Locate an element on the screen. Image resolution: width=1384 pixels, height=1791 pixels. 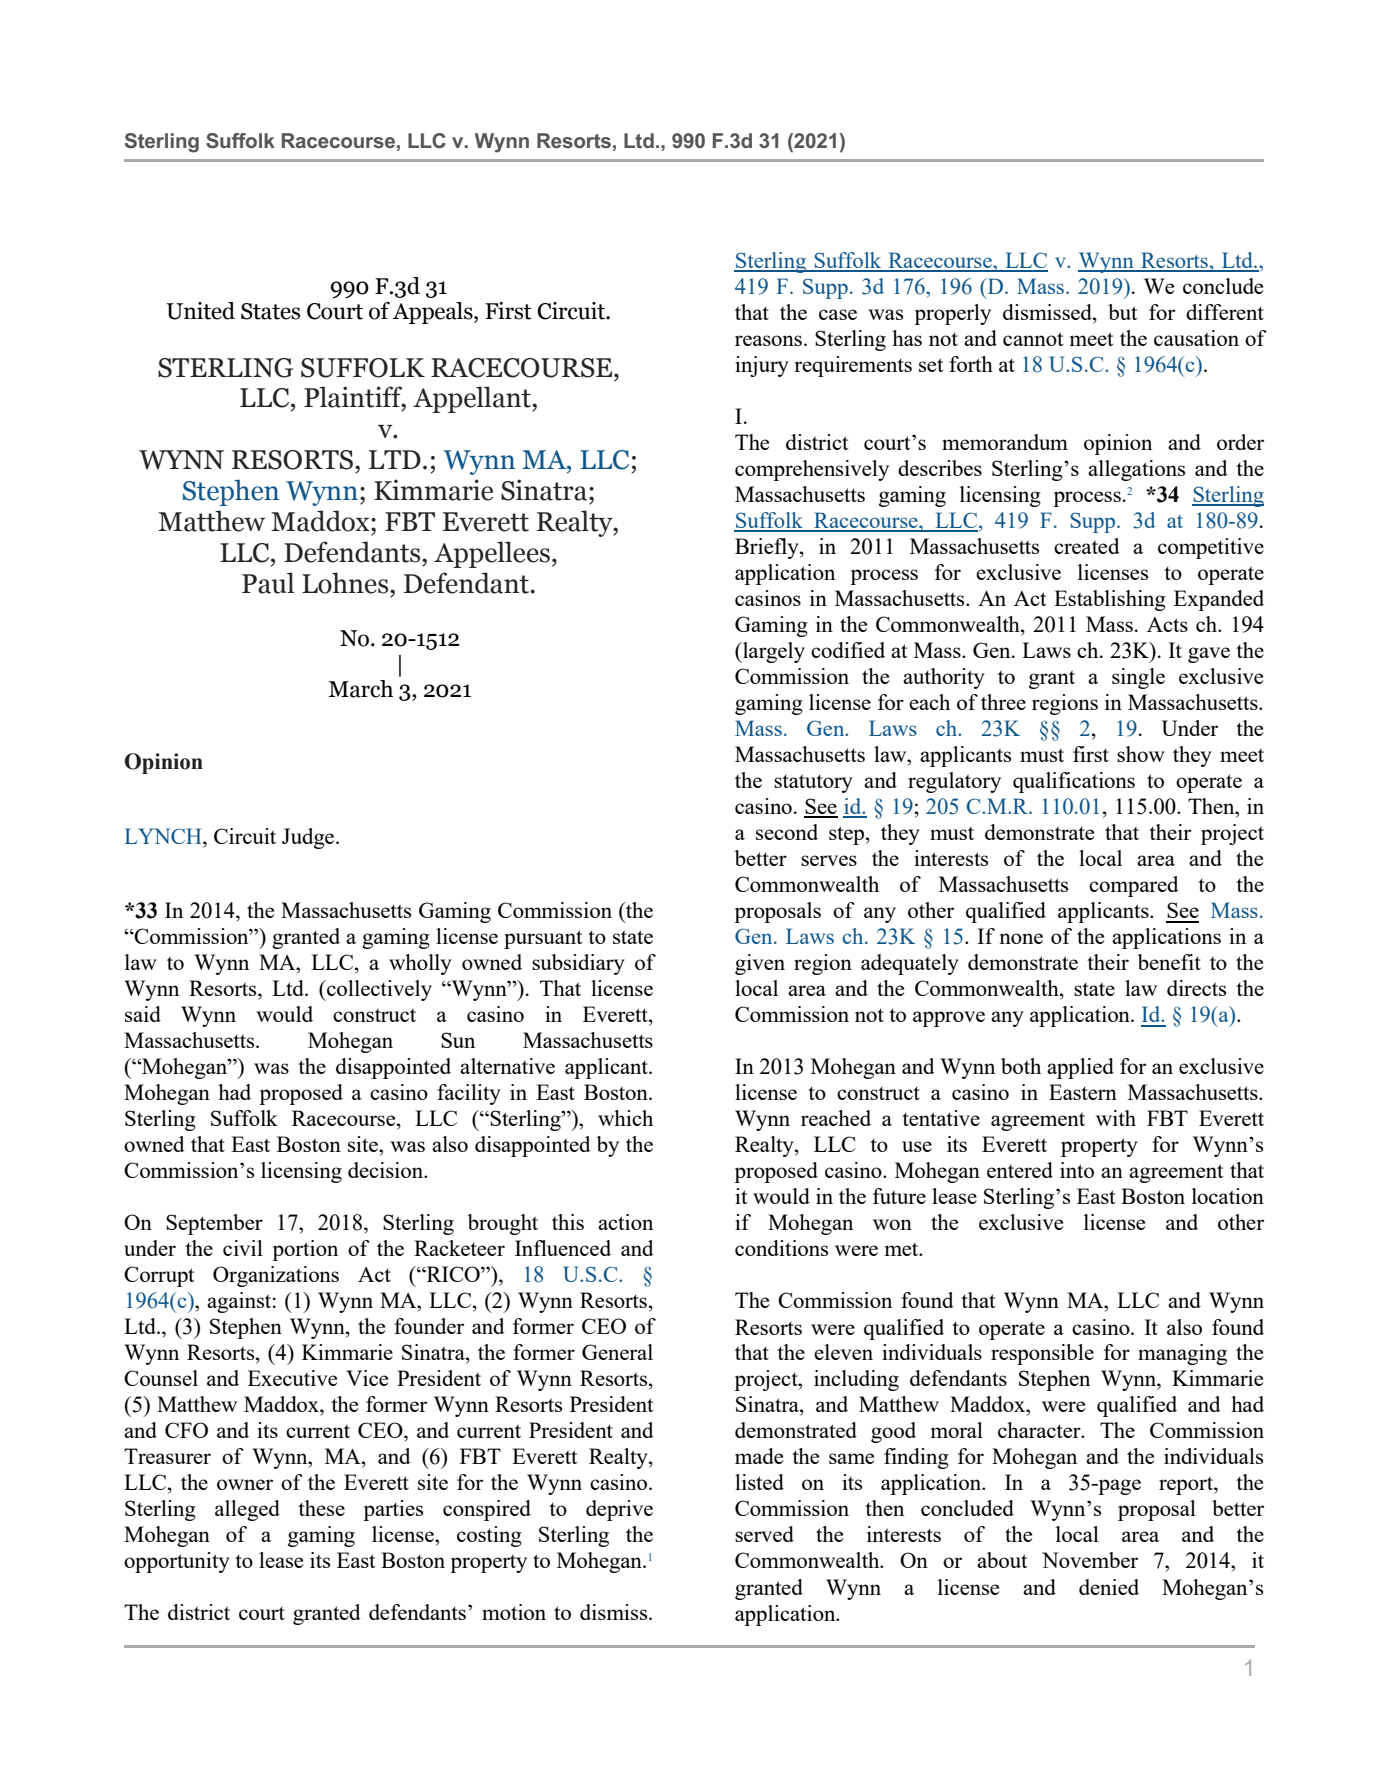
United is located at coordinates (201, 311).
